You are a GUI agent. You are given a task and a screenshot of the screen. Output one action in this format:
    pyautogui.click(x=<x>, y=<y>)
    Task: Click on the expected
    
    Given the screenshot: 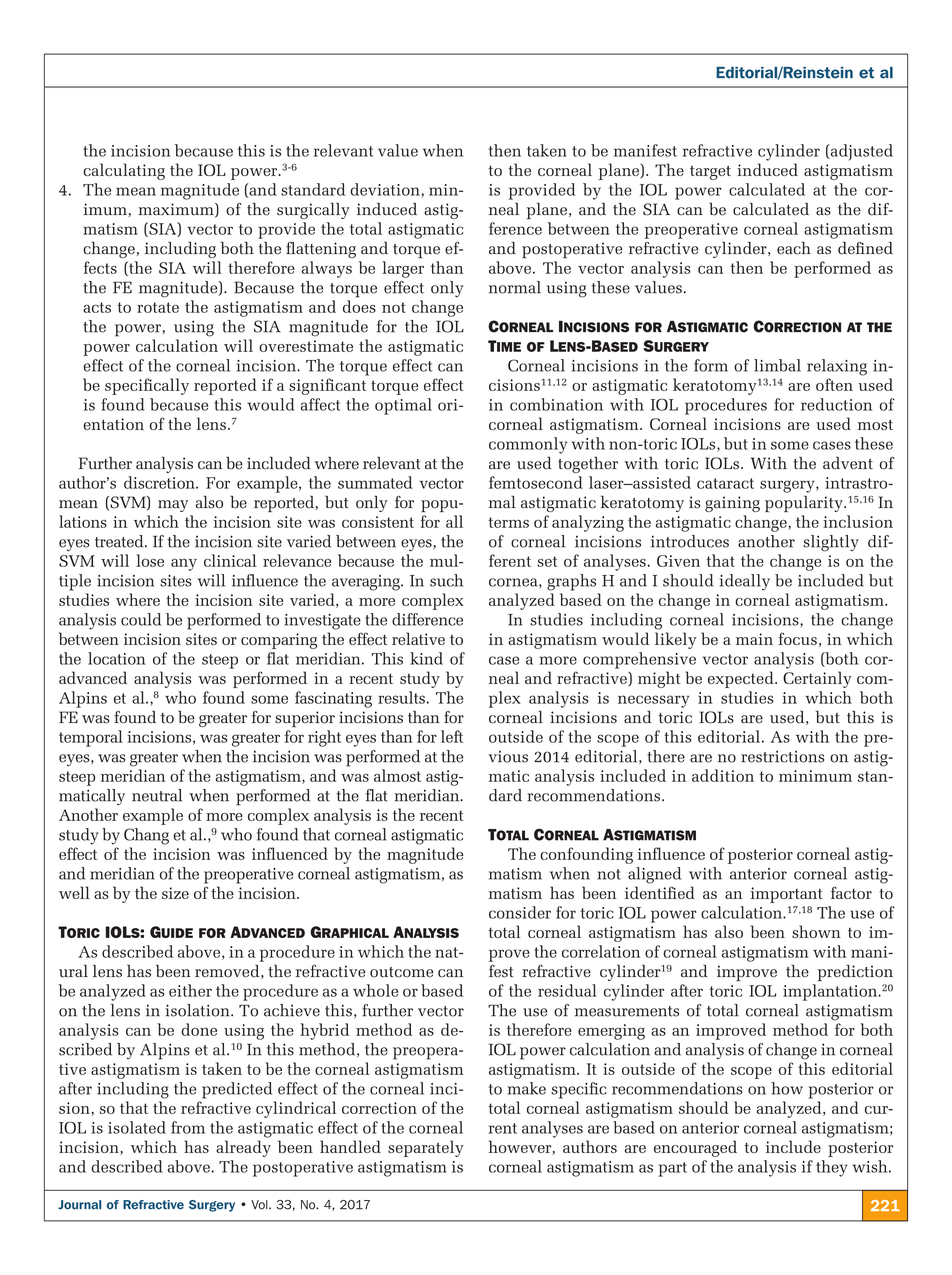 What is the action you would take?
    pyautogui.click(x=742, y=679)
